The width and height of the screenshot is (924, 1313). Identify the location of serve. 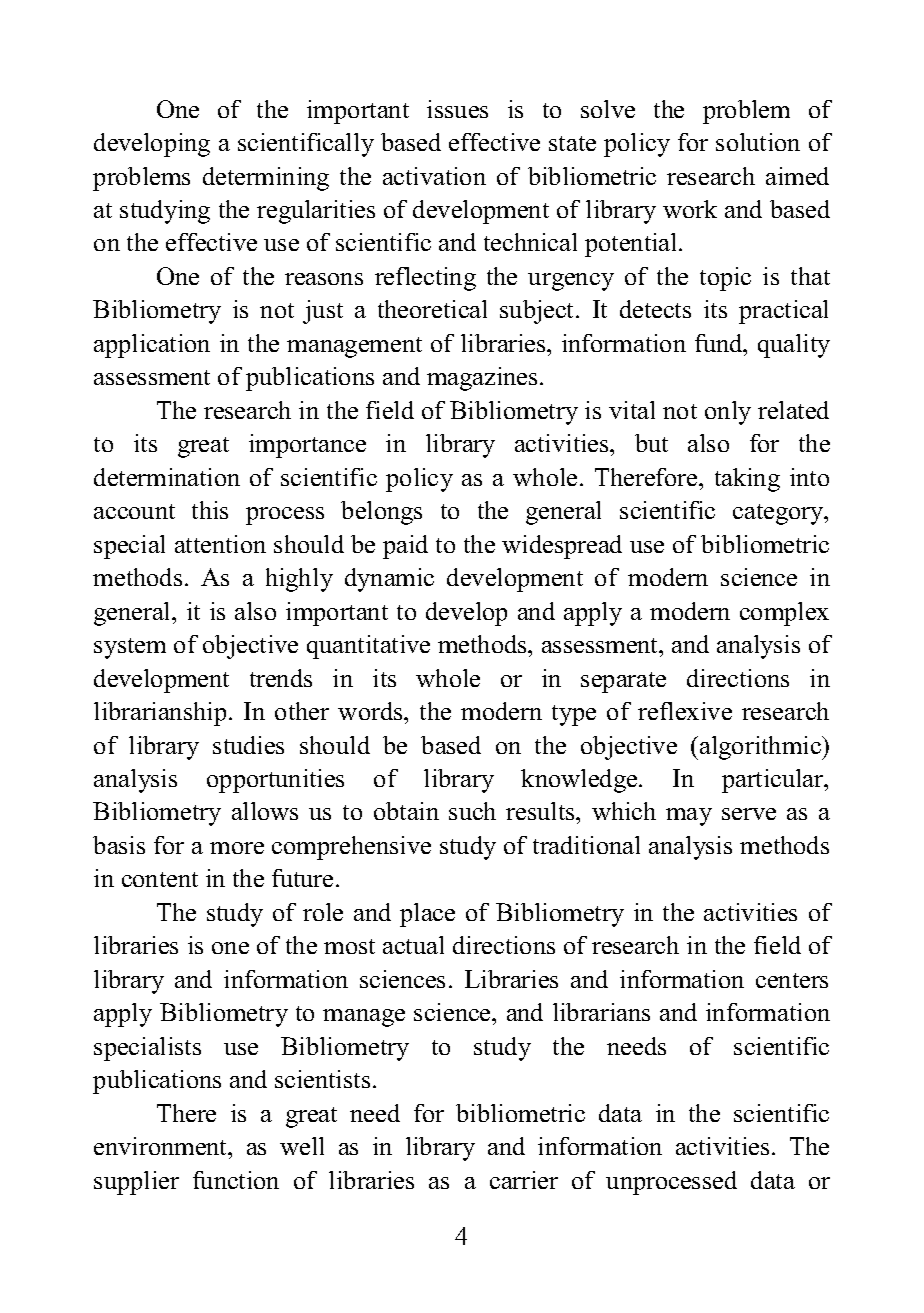
(749, 814).
